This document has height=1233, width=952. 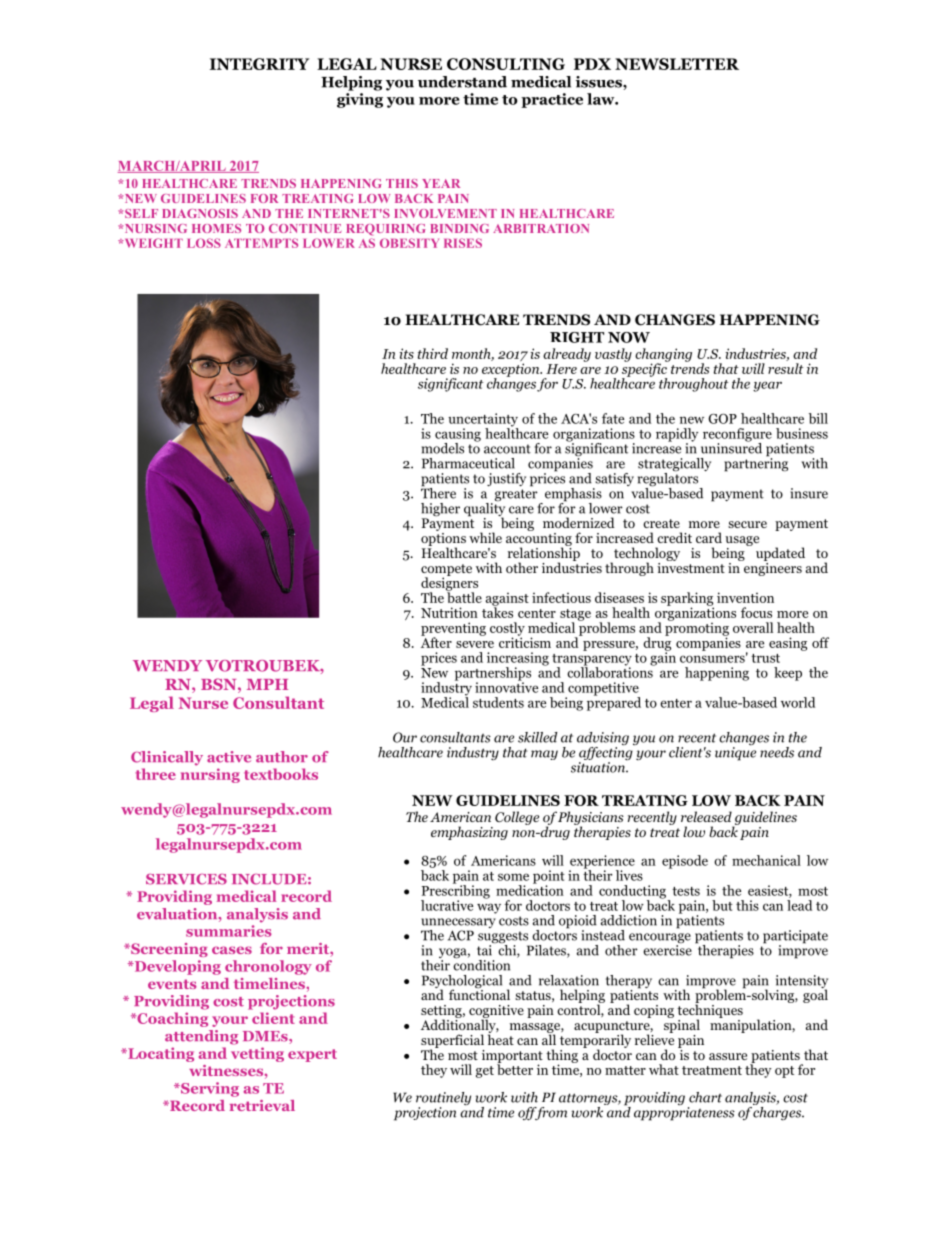 What do you see at coordinates (464, 596) in the document?
I see `battle` at bounding box center [464, 596].
